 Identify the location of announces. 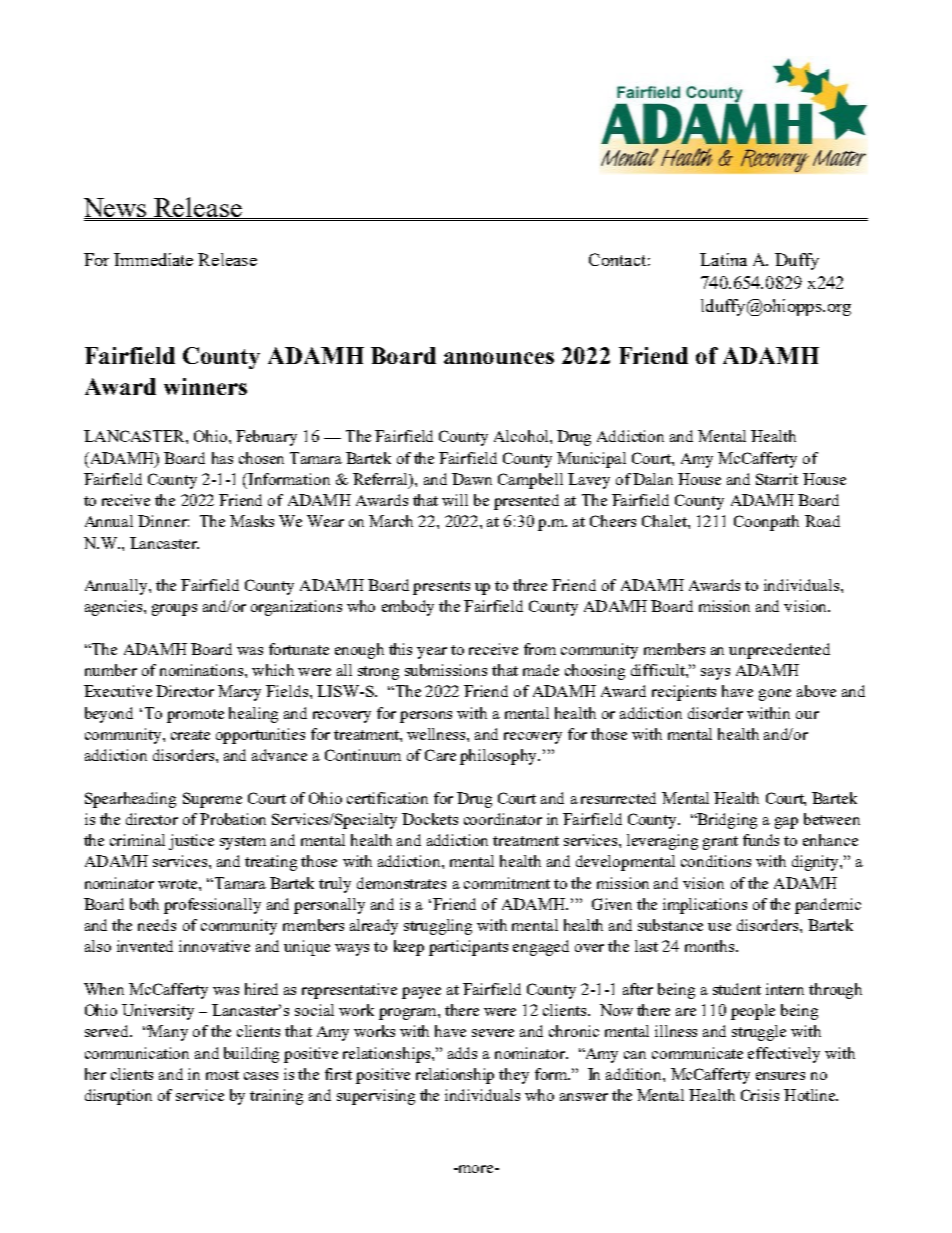
(499, 358).
